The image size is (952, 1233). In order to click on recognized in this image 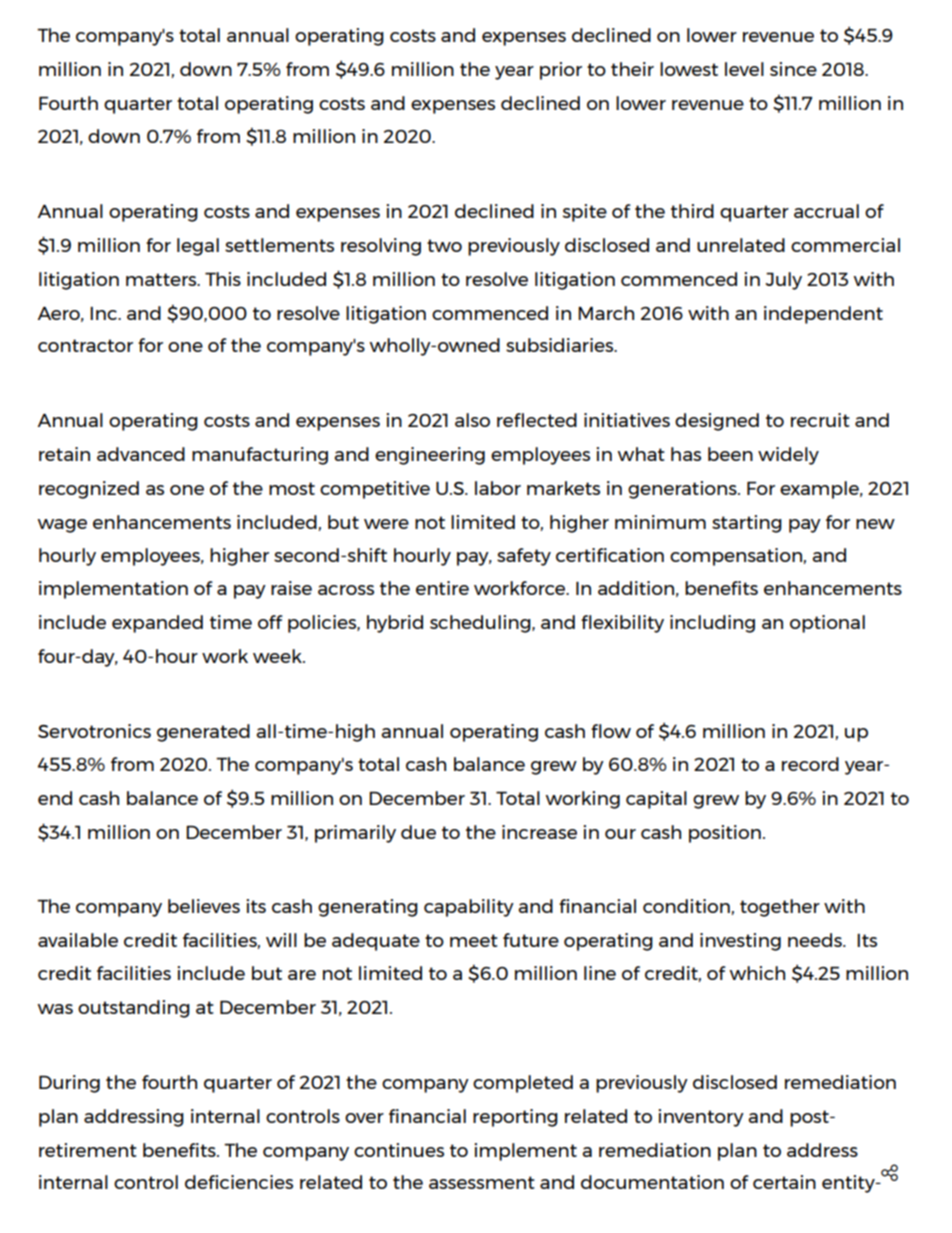, I will do `click(89, 490)`.
